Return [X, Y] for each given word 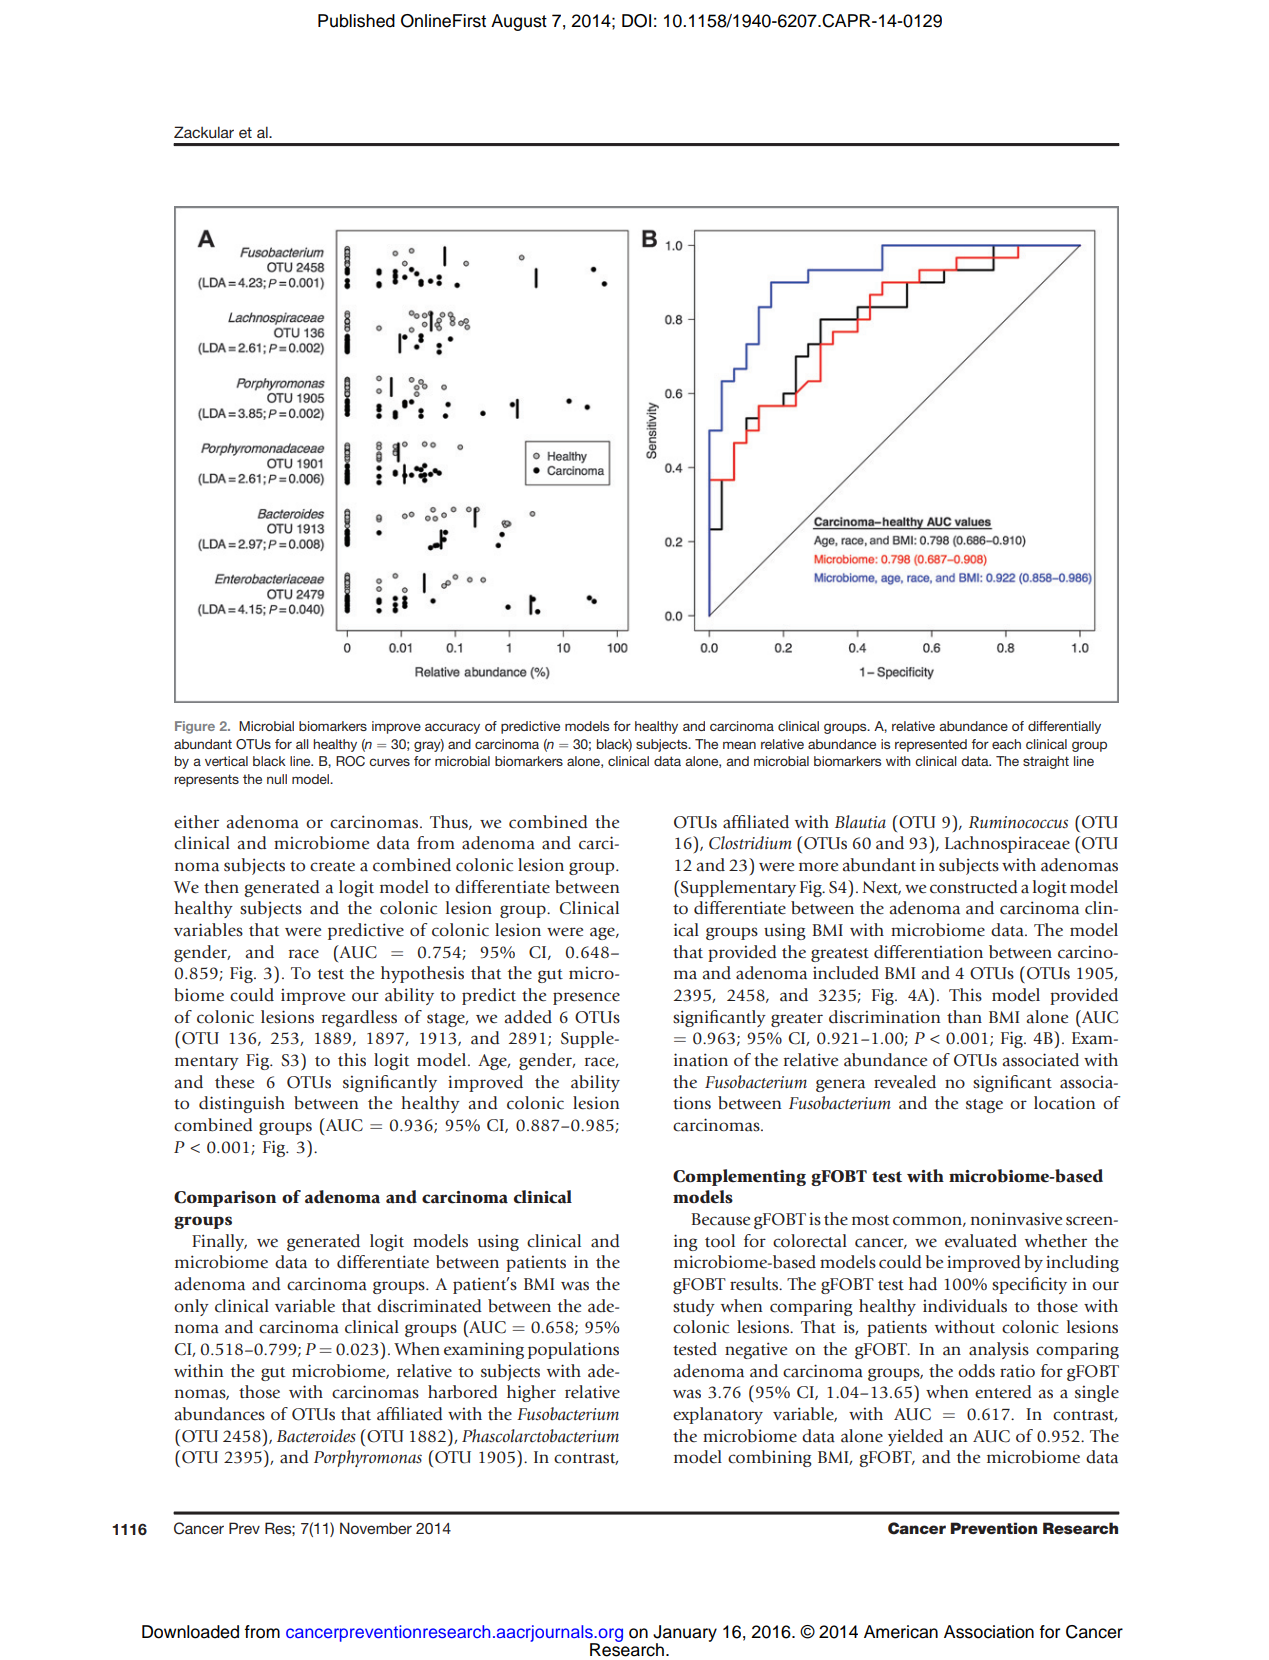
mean [739, 745]
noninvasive [1016, 1219]
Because [720, 1219]
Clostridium [750, 843]
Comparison [225, 1199]
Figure [195, 727]
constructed [974, 887]
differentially [1064, 727]
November [376, 1528]
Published [356, 21]
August [519, 22]
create [332, 866]
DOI [636, 21]
